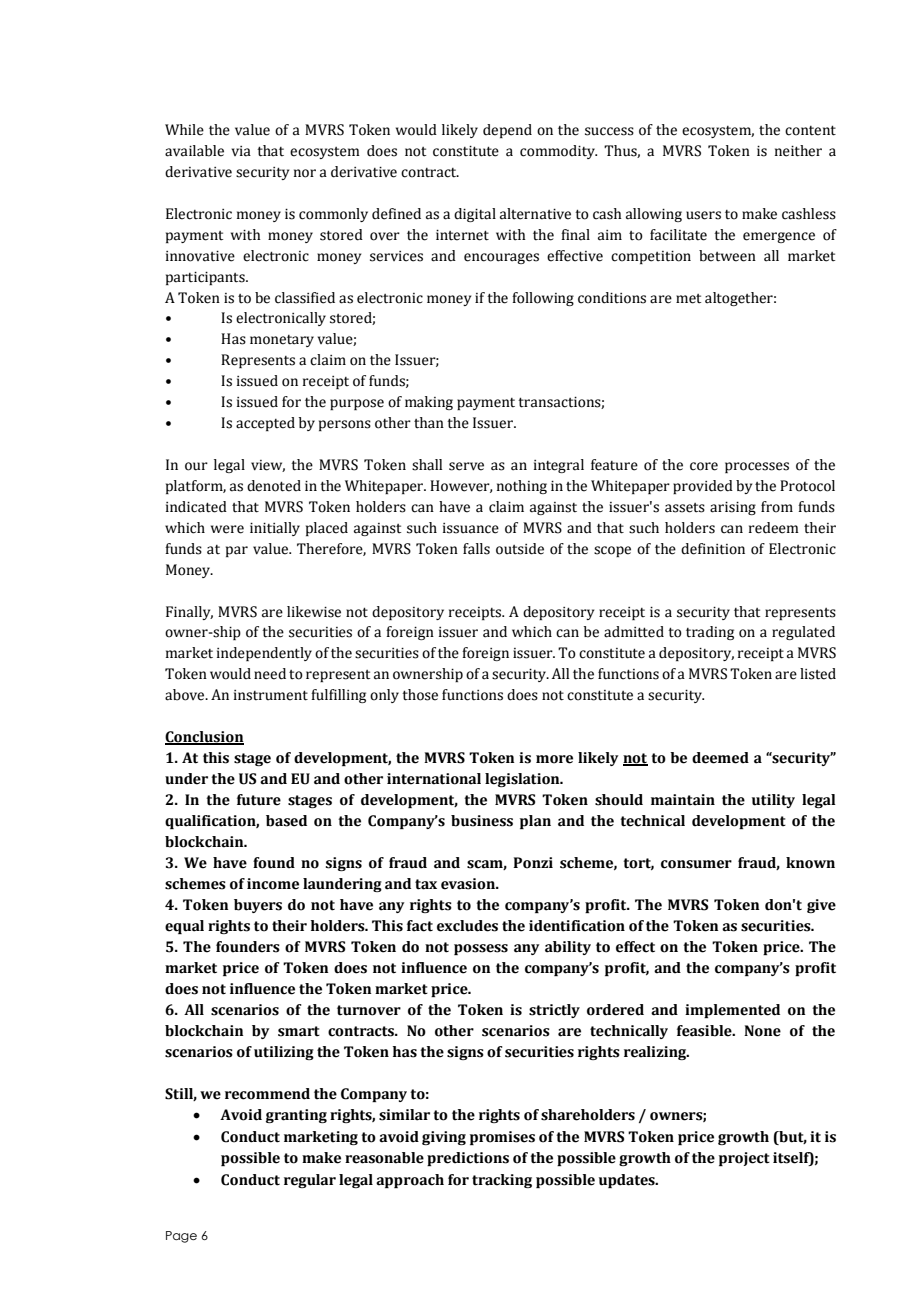 The height and width of the screenshot is (1308, 924). What do you see at coordinates (310, 1181) in the screenshot?
I see `regular` at bounding box center [310, 1181].
